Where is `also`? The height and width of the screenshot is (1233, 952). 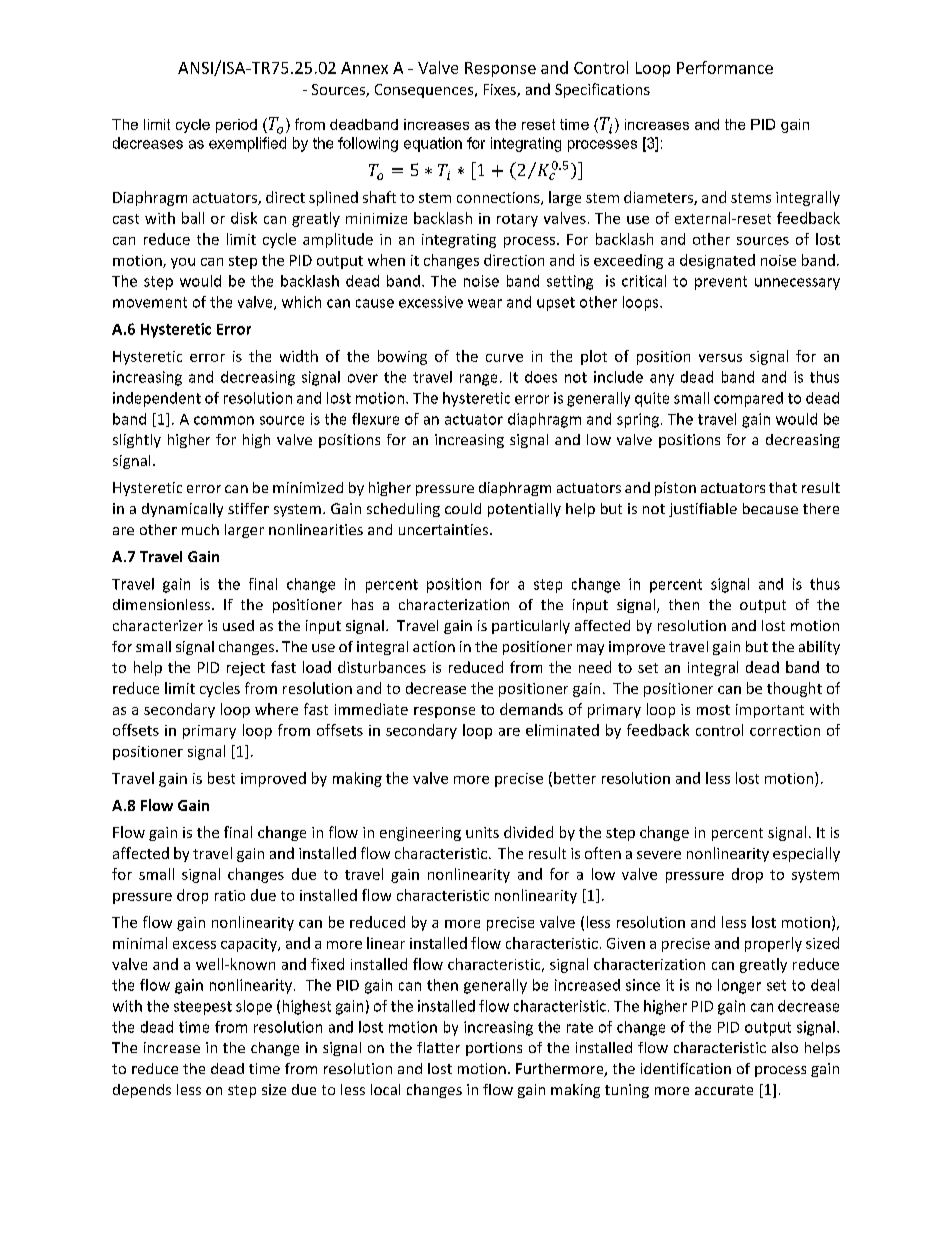 also is located at coordinates (785, 1047).
